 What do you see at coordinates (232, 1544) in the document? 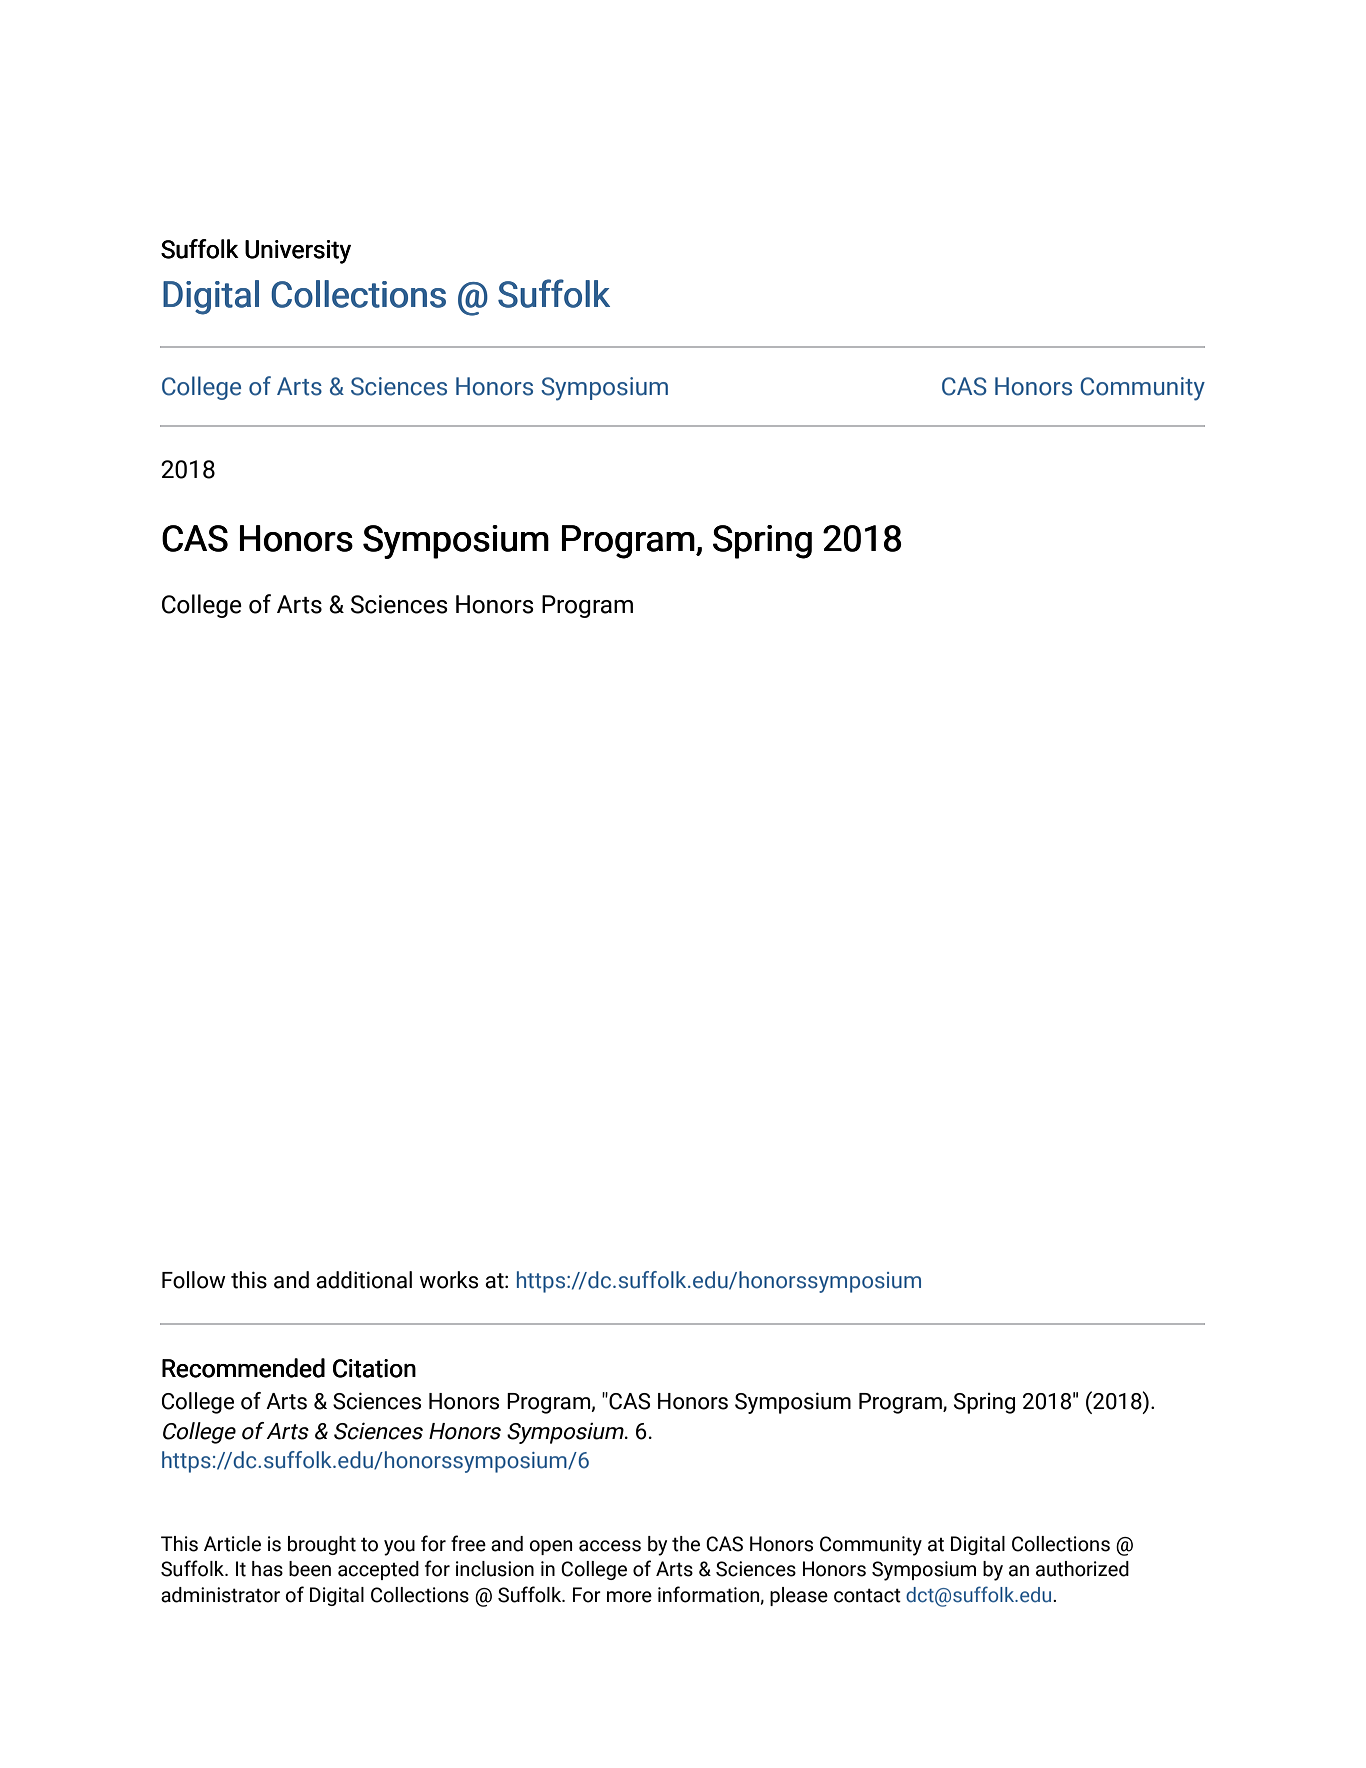
I see `Article` at bounding box center [232, 1544].
